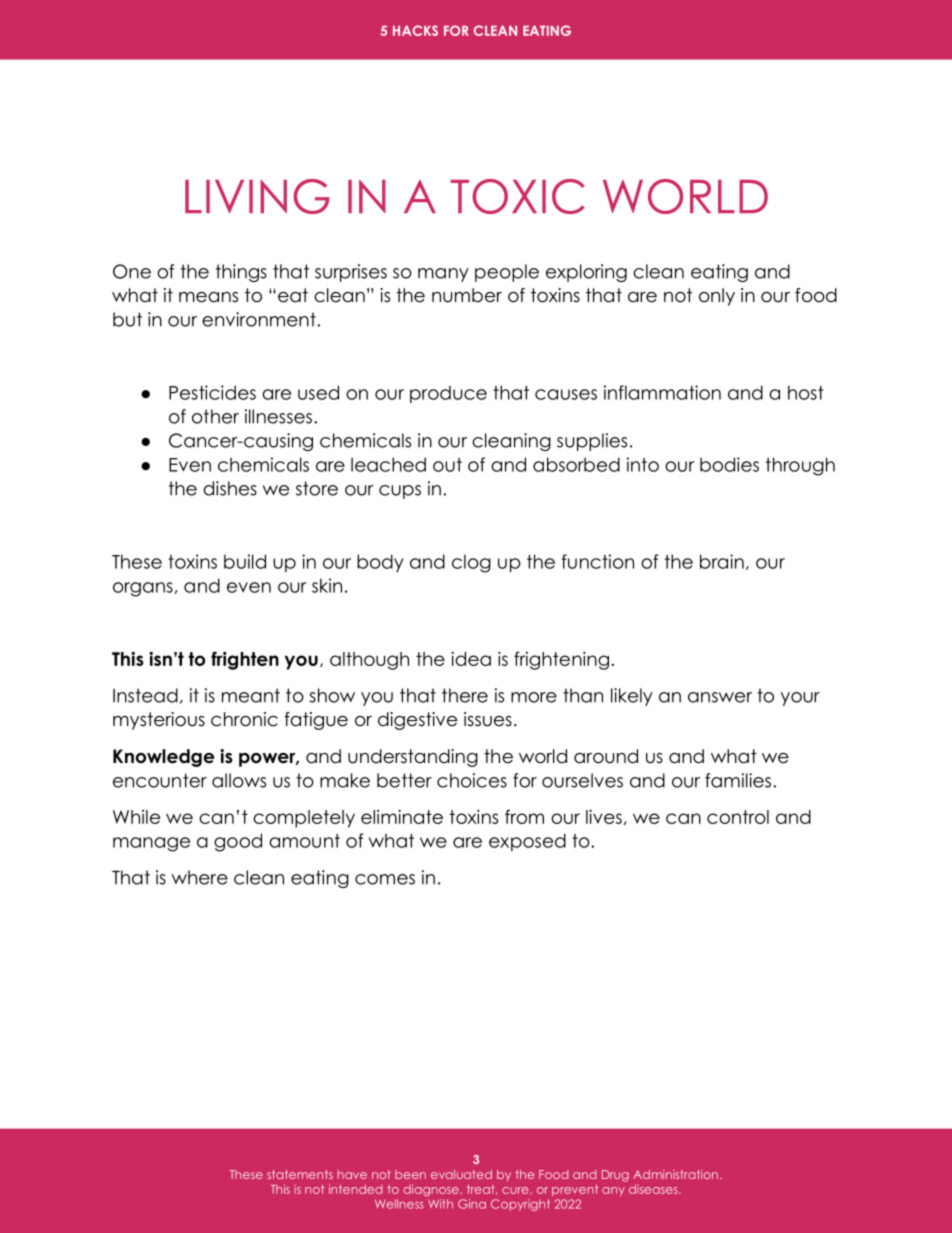  Describe the element at coordinates (415, 30) in the screenshot. I see `HACKS` at that location.
